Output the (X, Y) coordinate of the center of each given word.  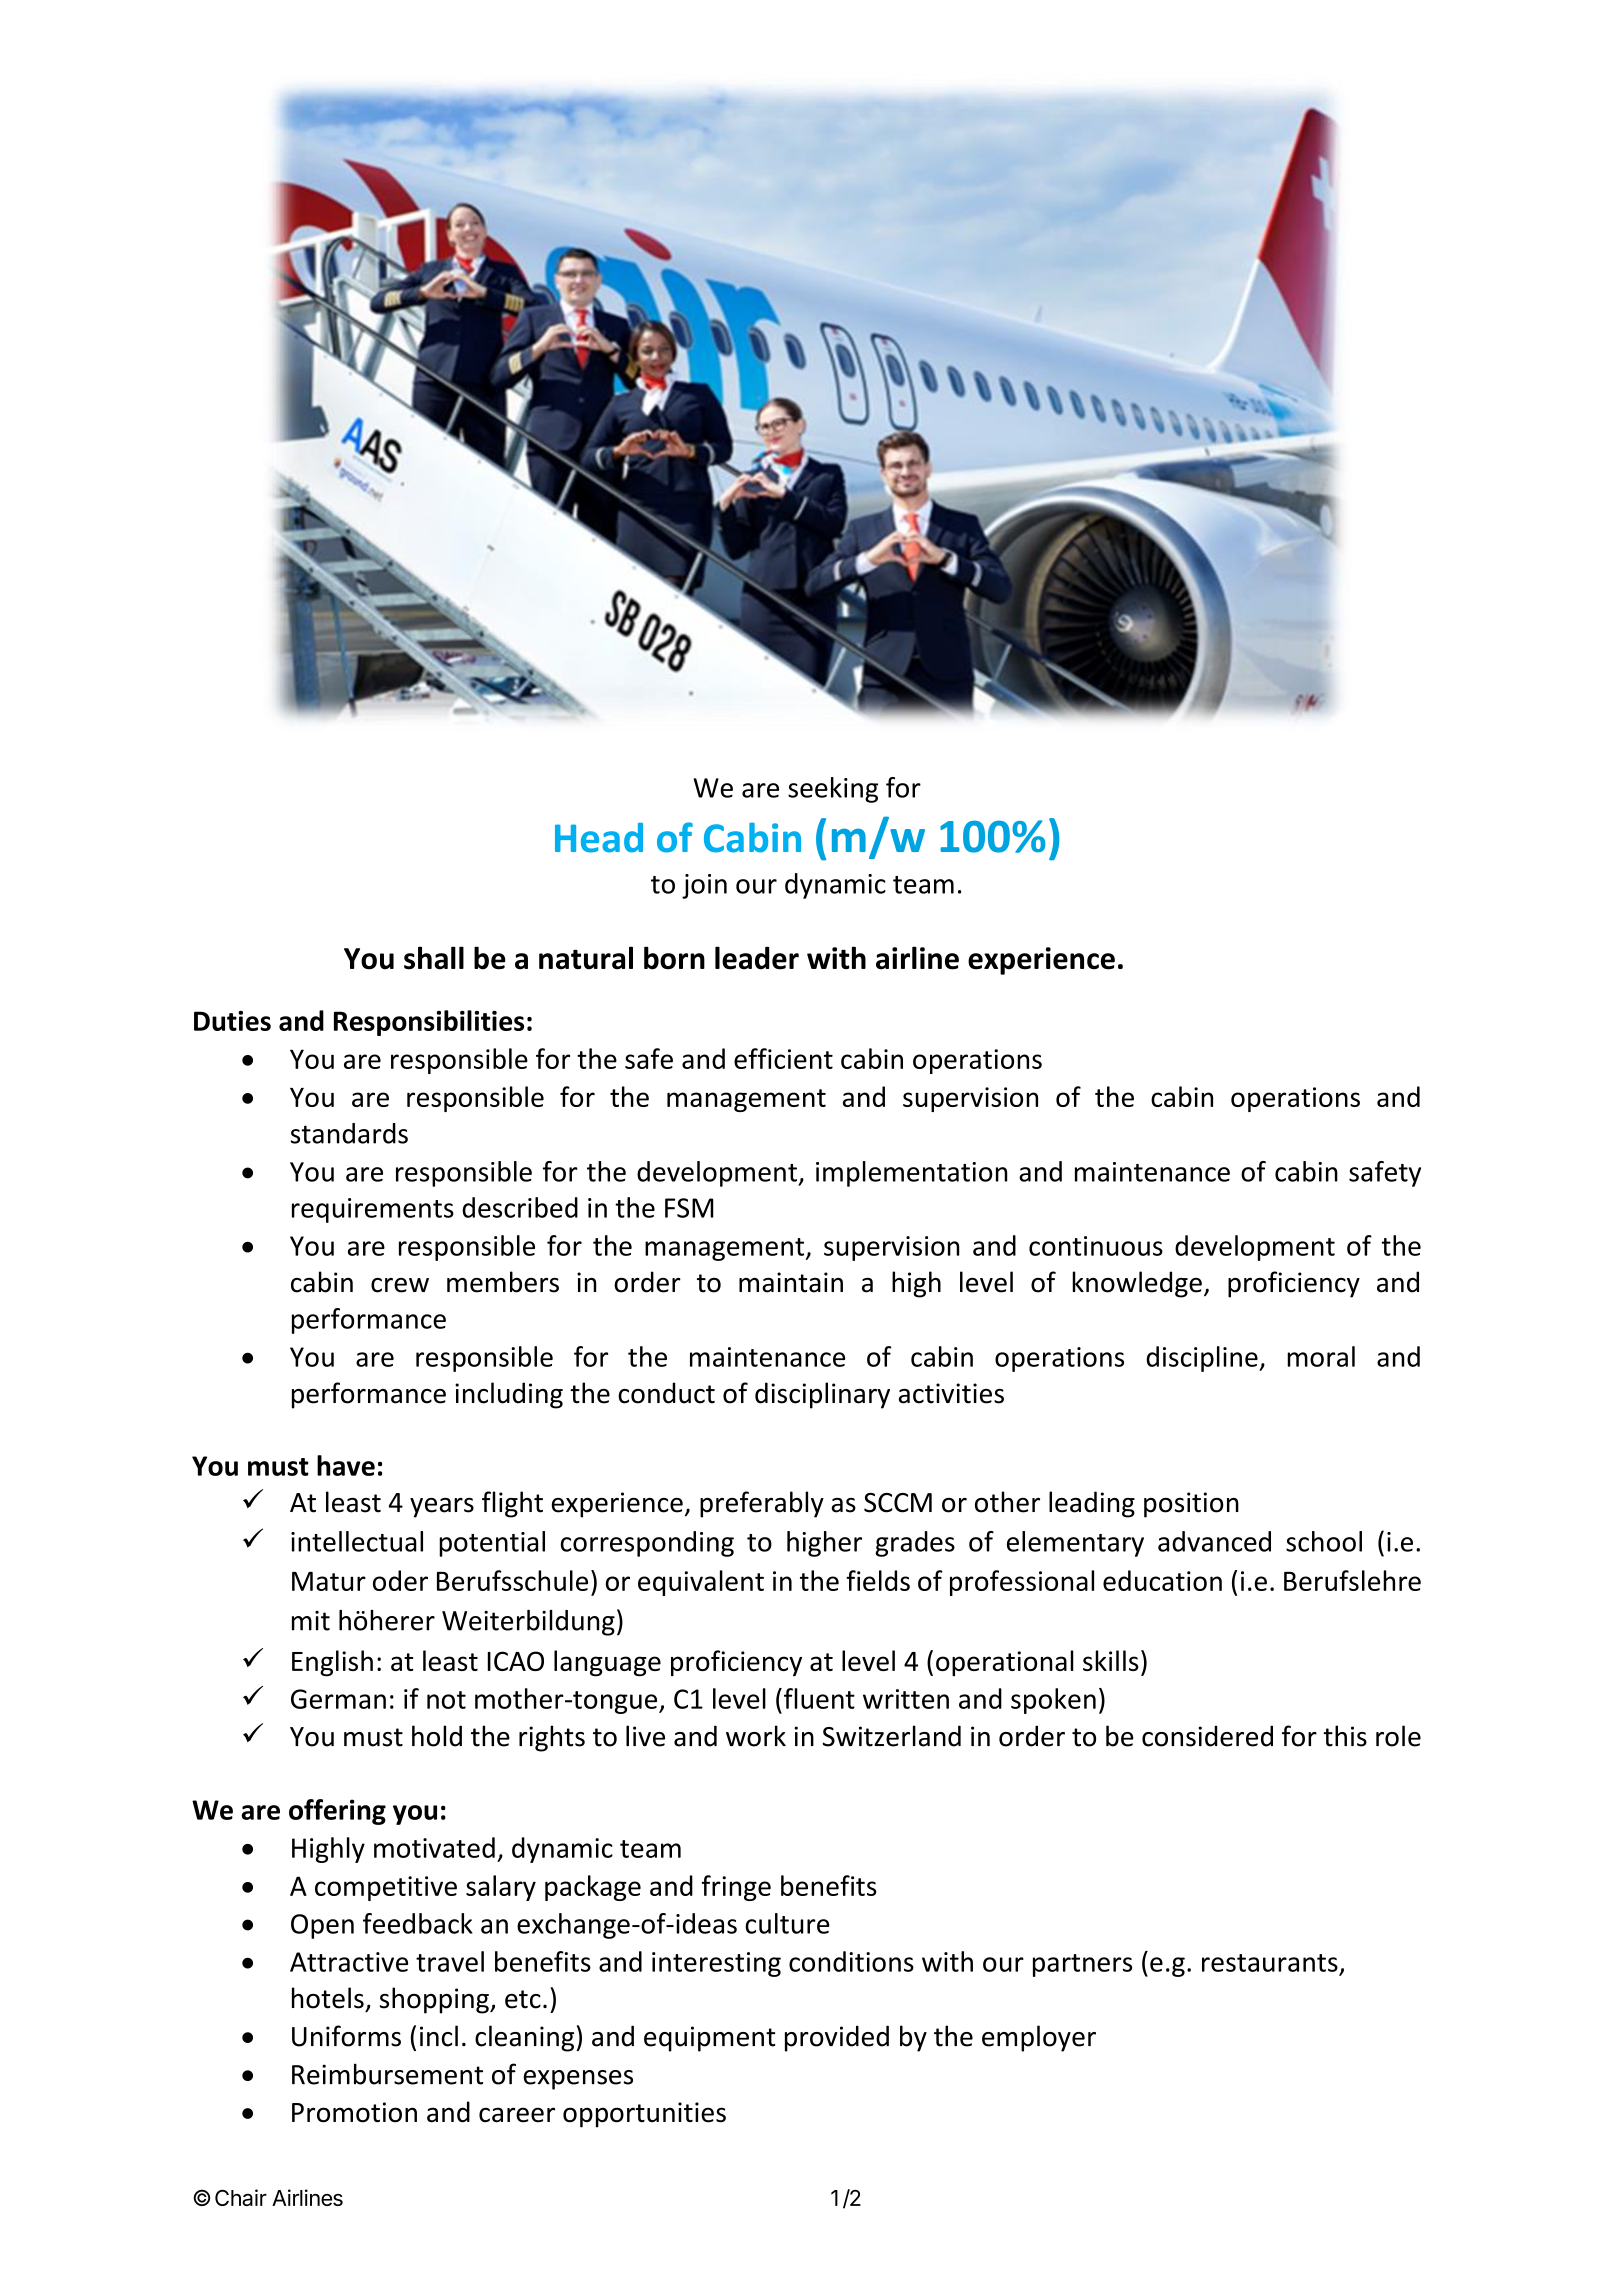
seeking (833, 790)
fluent (819, 1698)
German (338, 1699)
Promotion (354, 2112)
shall (434, 958)
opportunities (644, 2115)
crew (400, 1285)
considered (1207, 1736)
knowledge (1137, 1284)
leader (757, 958)
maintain (791, 1282)
